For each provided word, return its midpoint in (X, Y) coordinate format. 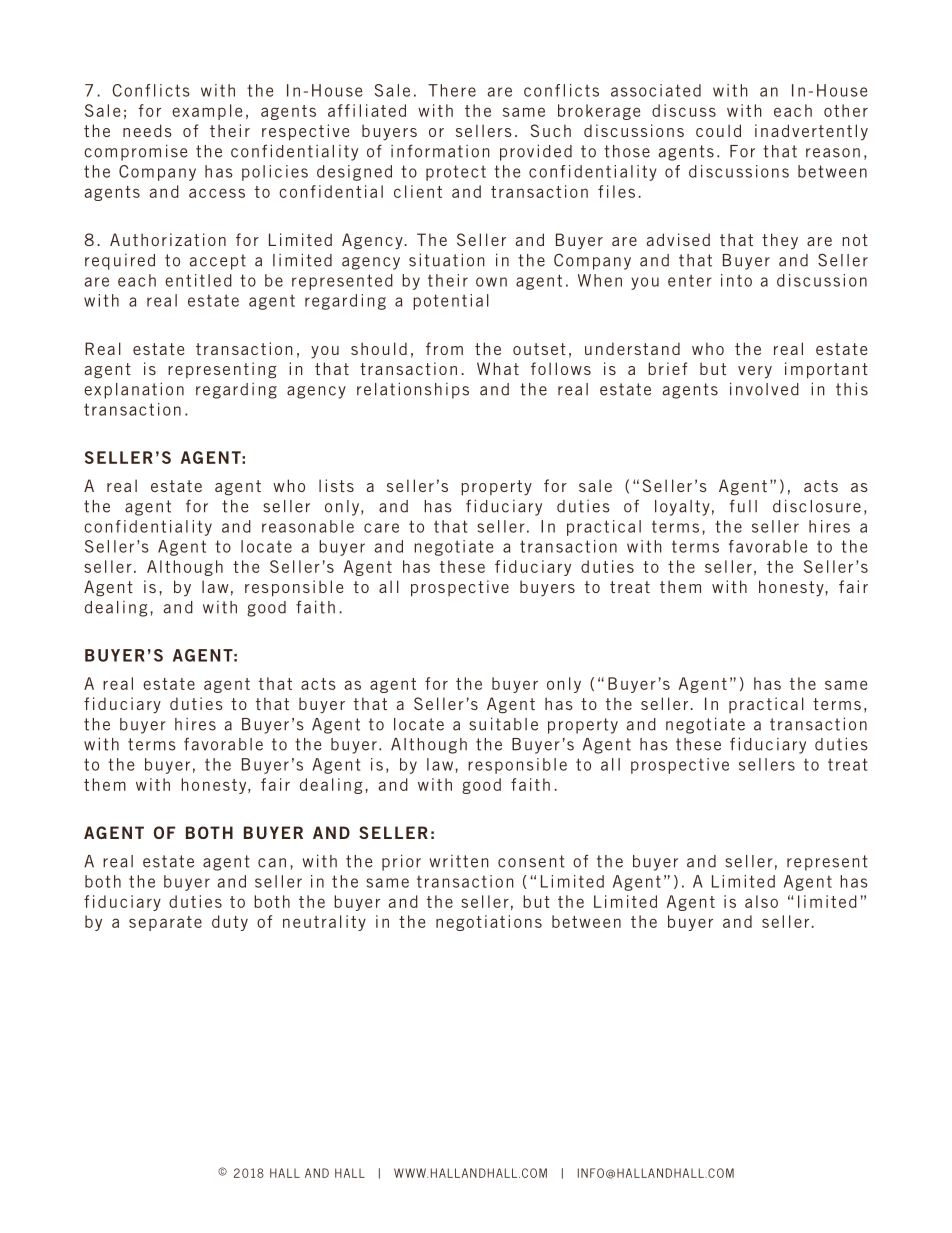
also (761, 901)
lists (336, 485)
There (452, 90)
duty (230, 923)
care (381, 528)
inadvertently (811, 132)
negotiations (489, 923)
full (743, 506)
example (207, 112)
